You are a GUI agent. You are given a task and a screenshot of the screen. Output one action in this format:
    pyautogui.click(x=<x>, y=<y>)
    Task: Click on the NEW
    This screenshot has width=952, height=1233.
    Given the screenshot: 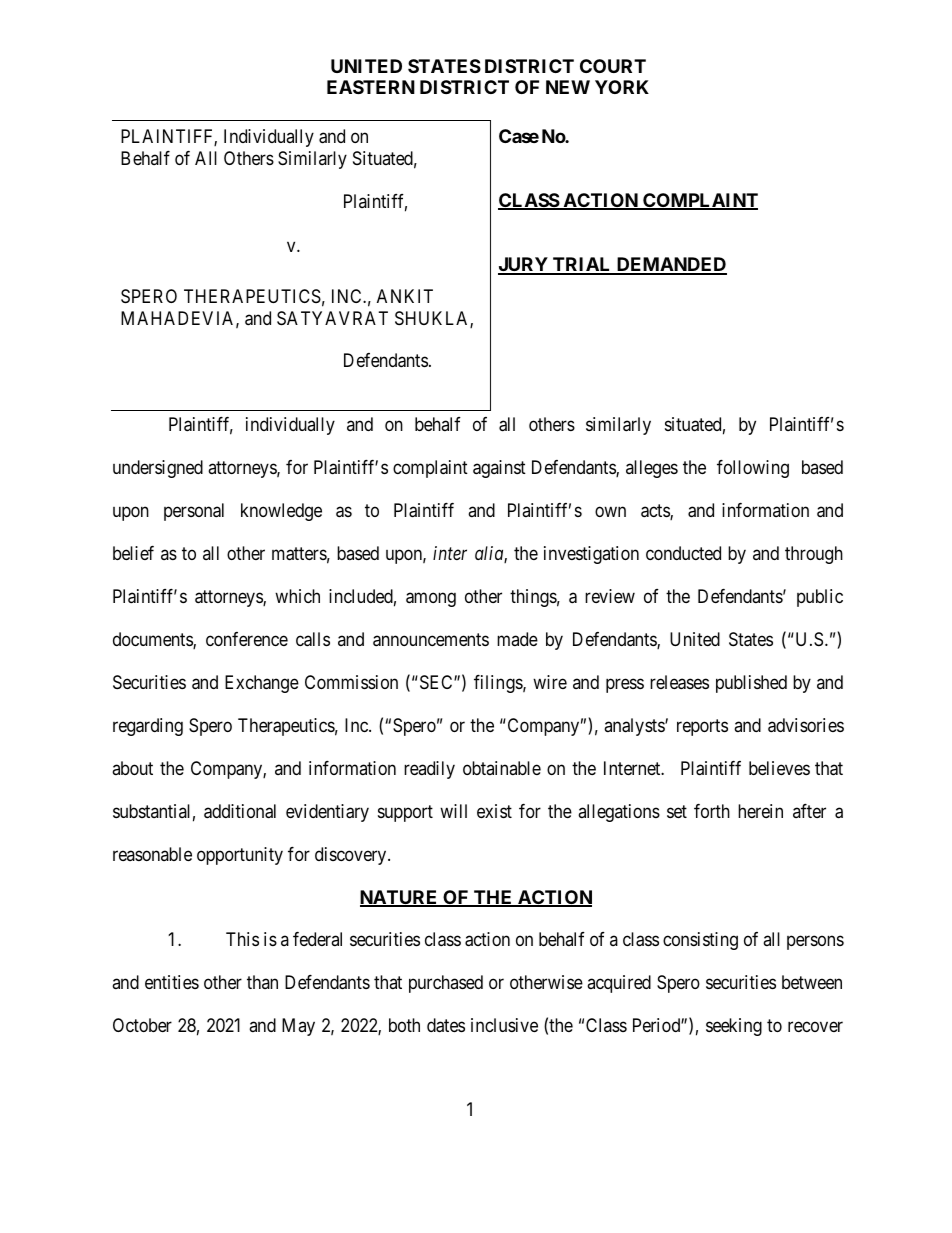 What is the action you would take?
    pyautogui.click(x=568, y=87)
